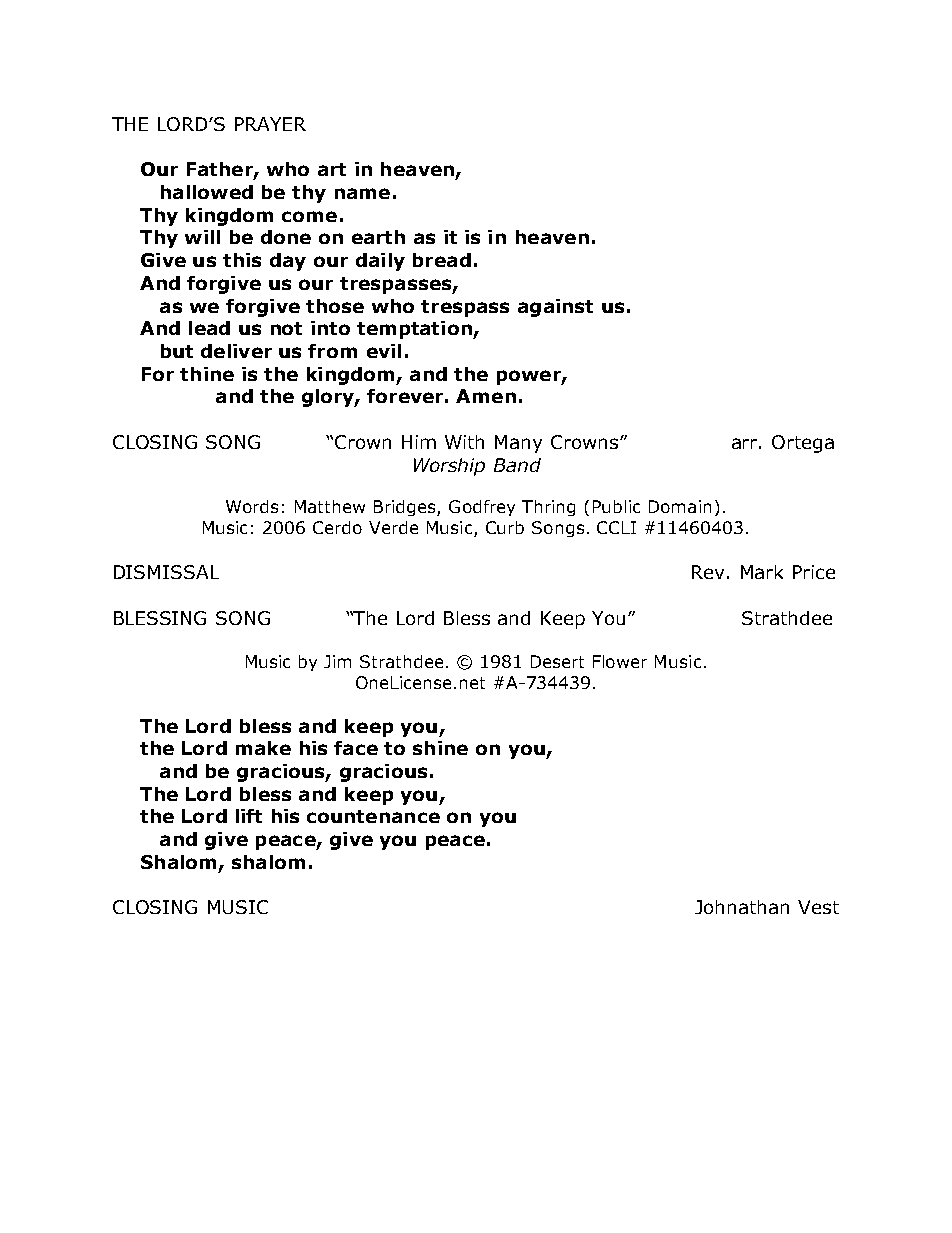 This image has width=952, height=1233. I want to click on Amen, so click(486, 396).
